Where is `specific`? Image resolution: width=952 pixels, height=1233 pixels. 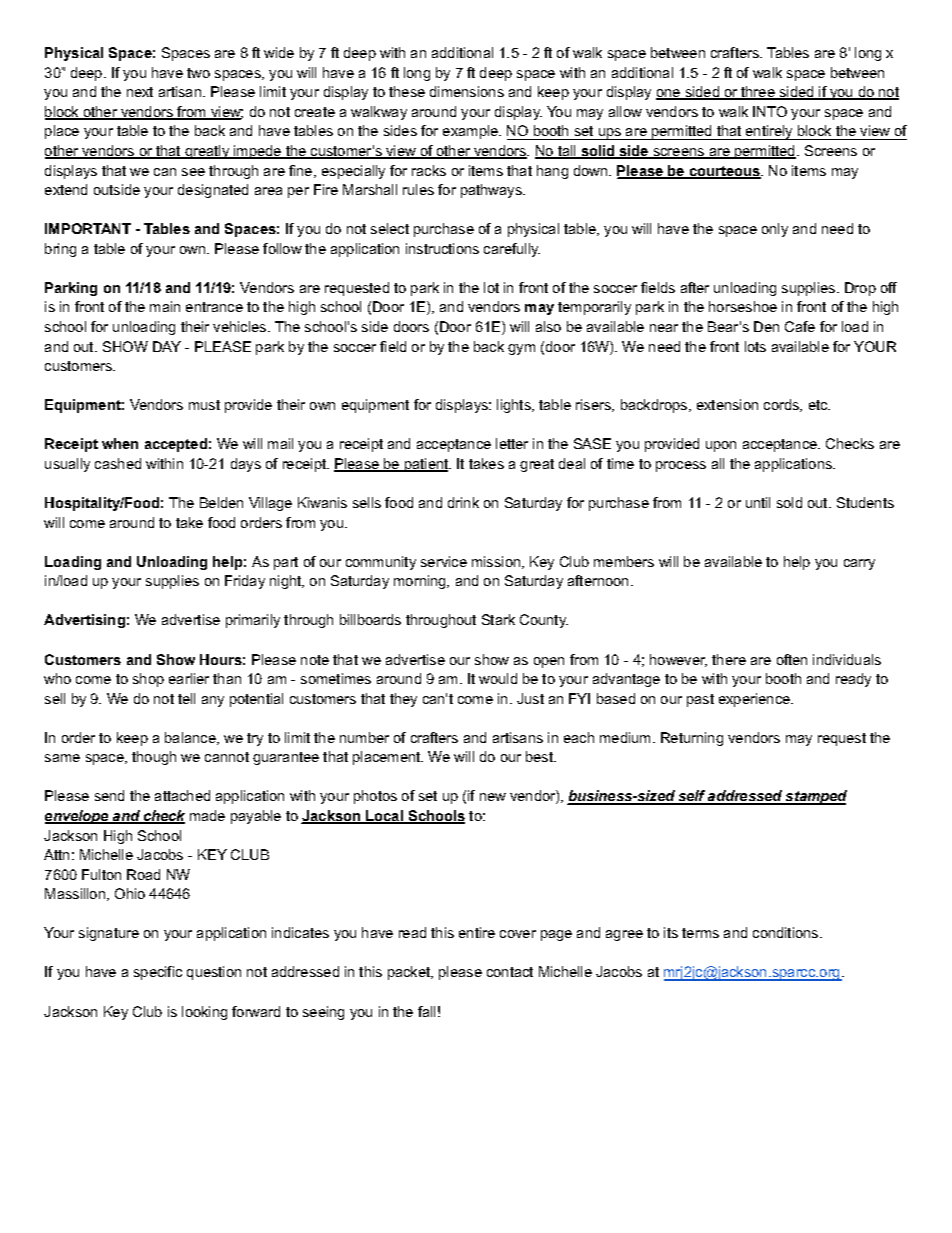 specific is located at coordinates (158, 973).
